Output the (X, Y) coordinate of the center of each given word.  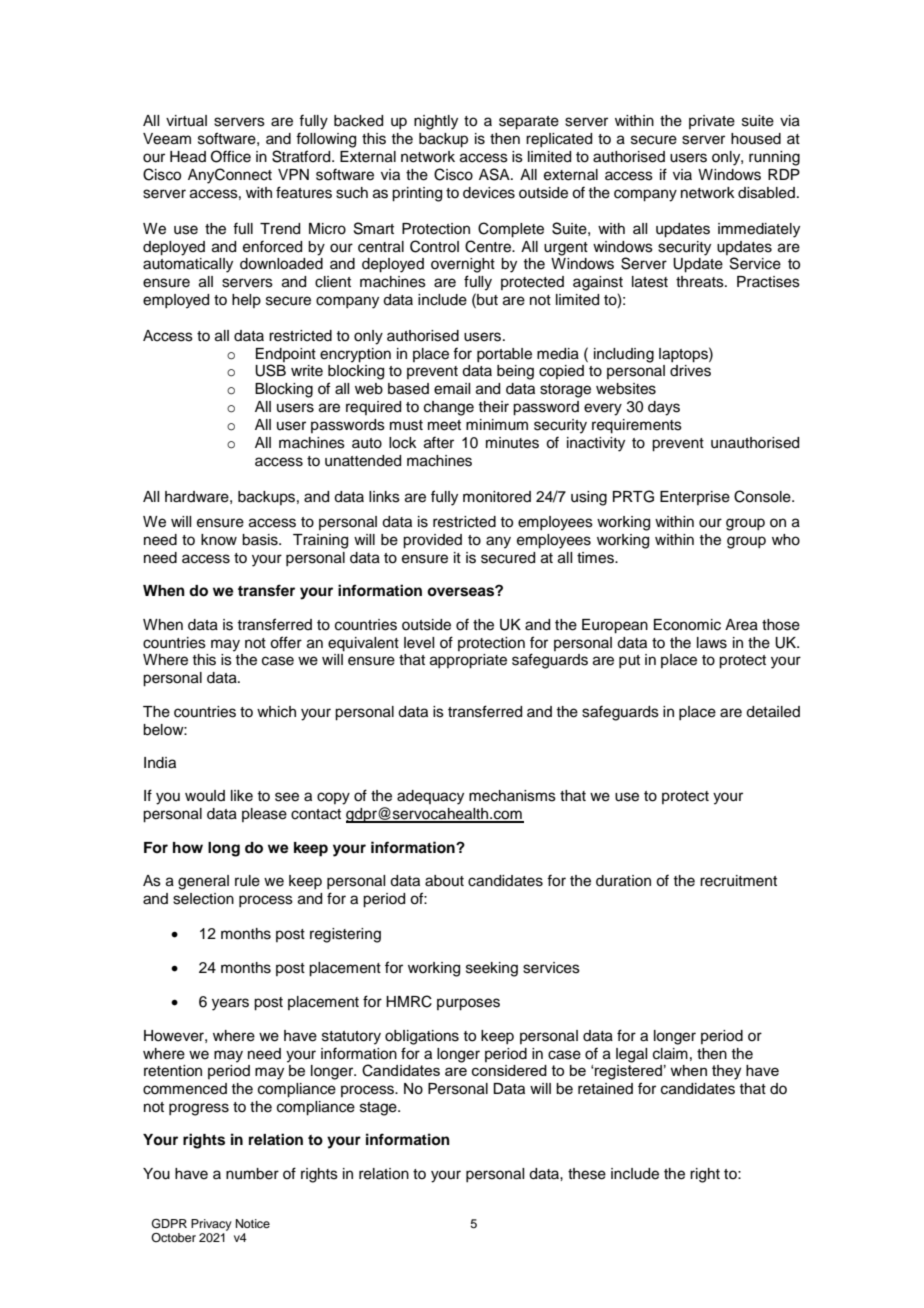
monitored (497, 497)
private (712, 122)
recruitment (738, 881)
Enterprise (695, 498)
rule (247, 881)
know (219, 540)
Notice (253, 1223)
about (444, 881)
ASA (495, 174)
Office (231, 156)
